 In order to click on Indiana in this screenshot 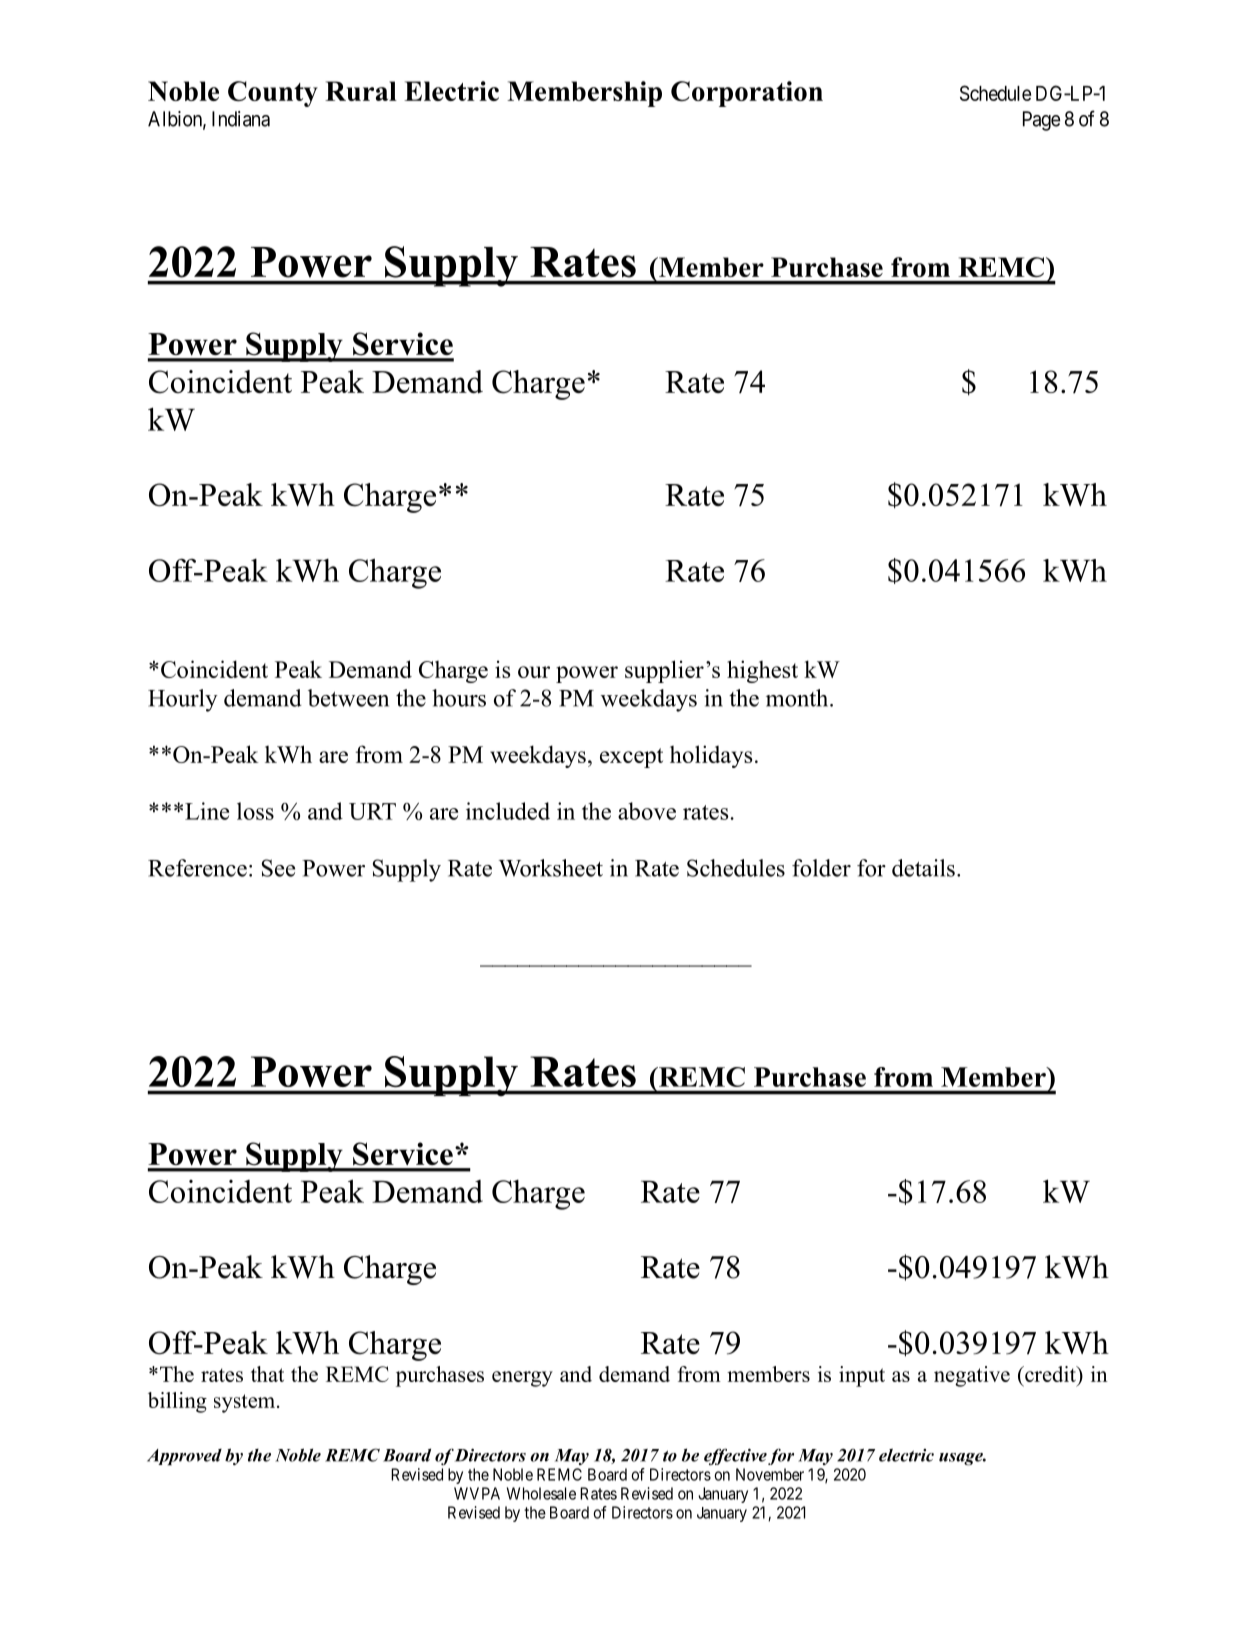, I will do `click(241, 119)`.
